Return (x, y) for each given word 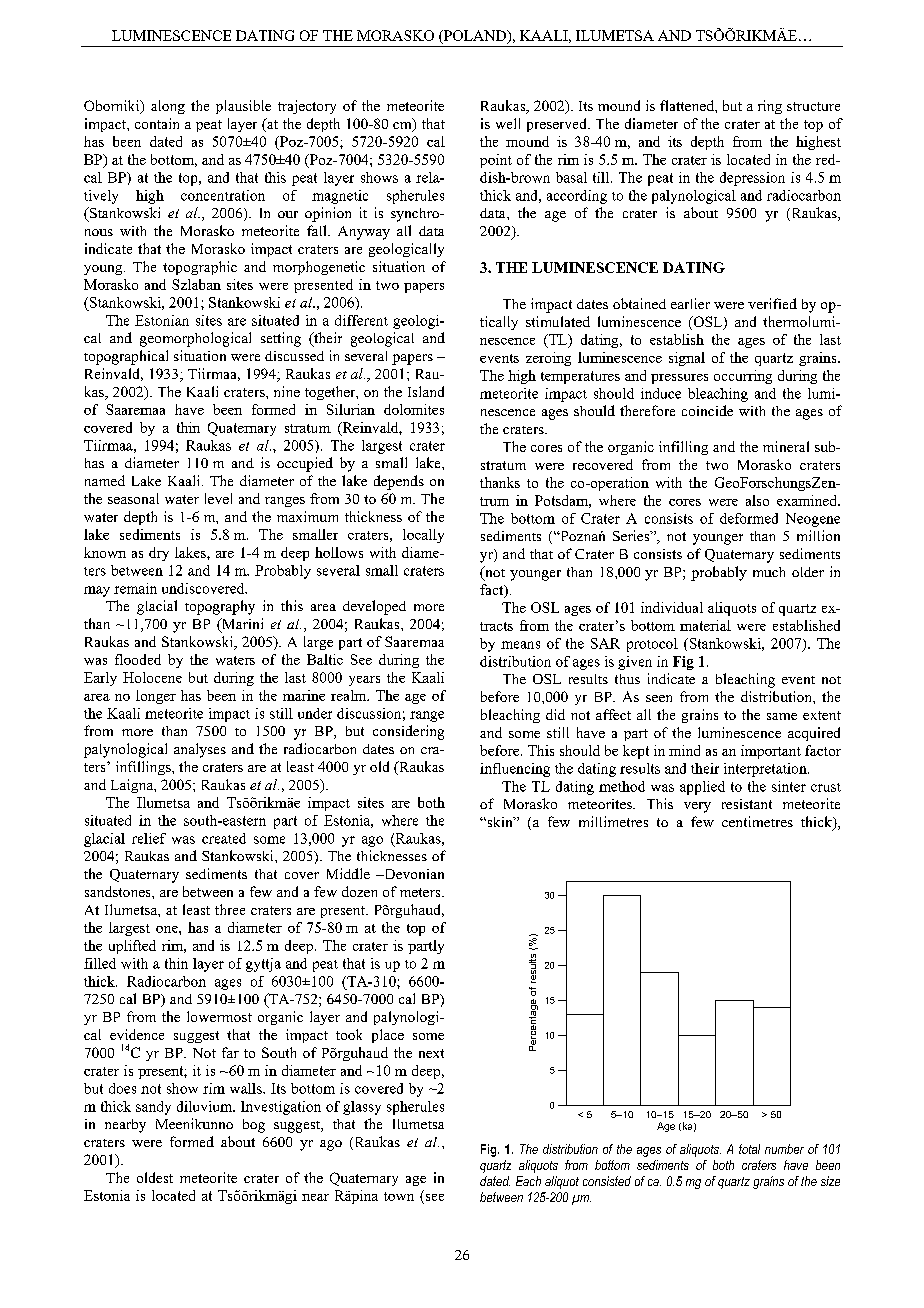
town (399, 1196)
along (168, 107)
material (705, 625)
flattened (688, 105)
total (749, 1149)
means (520, 645)
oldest (155, 1177)
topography (220, 607)
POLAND (475, 36)
